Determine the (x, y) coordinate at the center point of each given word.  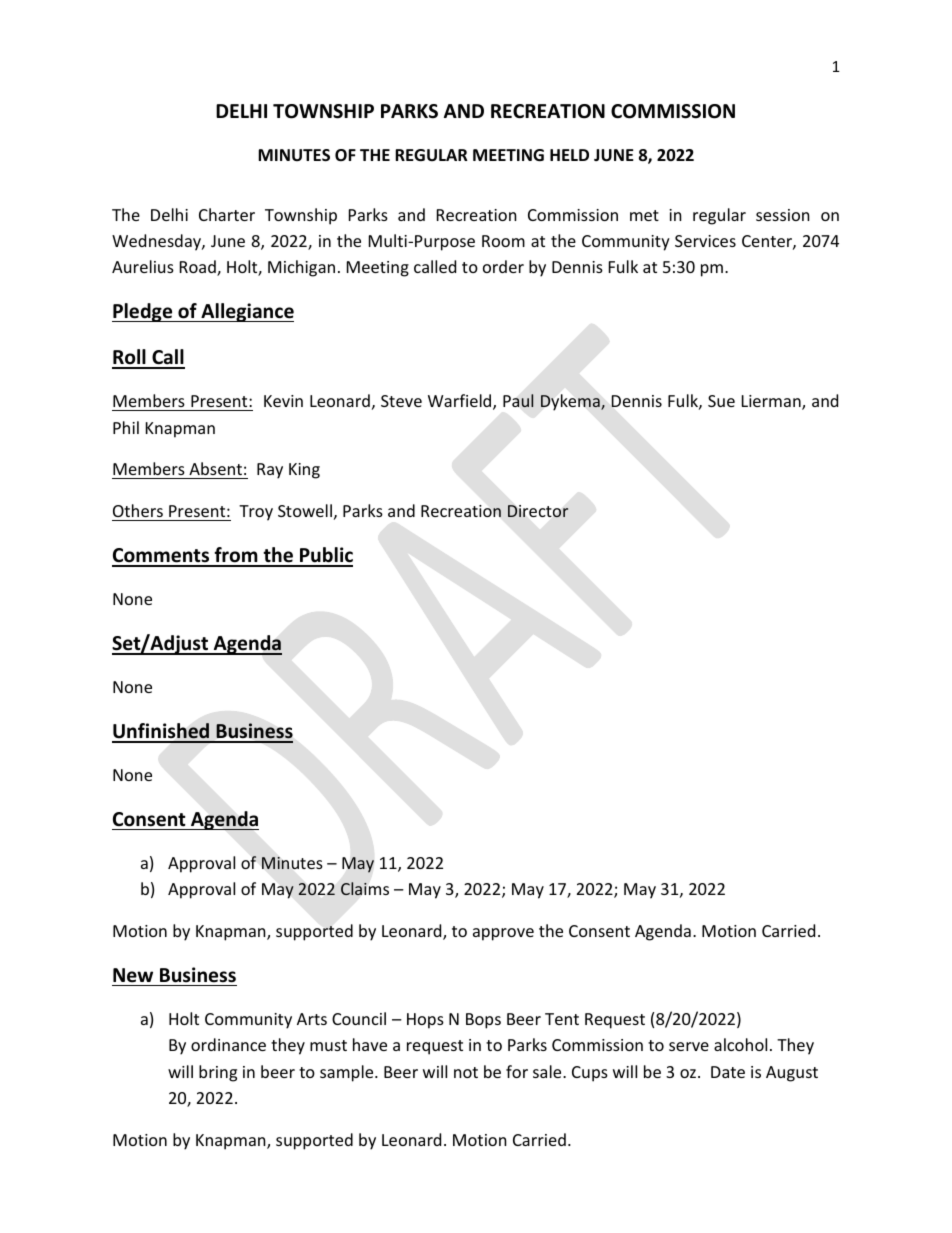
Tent (562, 1019)
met (644, 215)
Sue (721, 401)
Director (538, 511)
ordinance (228, 1044)
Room (503, 241)
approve (503, 934)
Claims (365, 889)
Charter (227, 214)
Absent (215, 470)
